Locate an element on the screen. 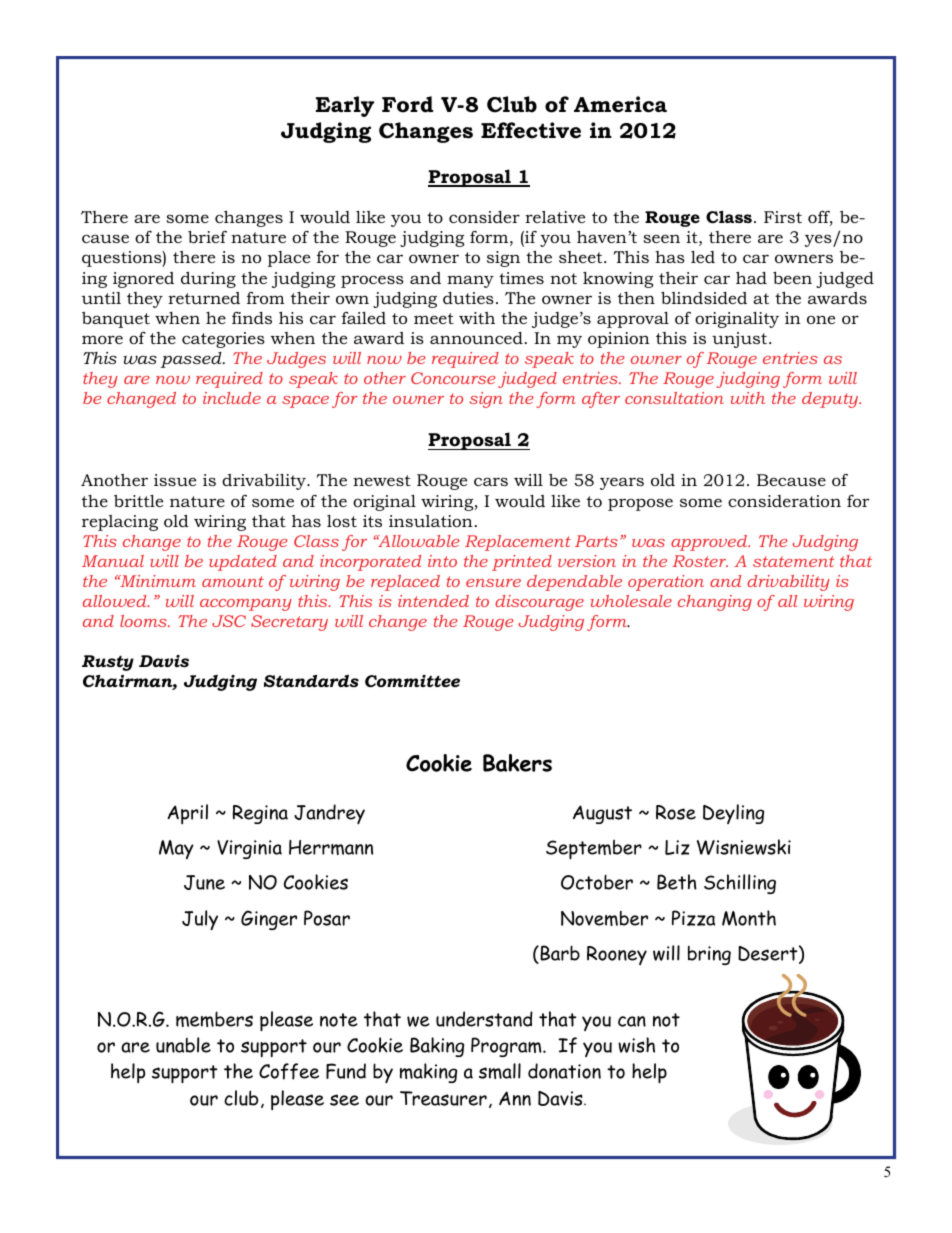  small is located at coordinates (500, 1071).
